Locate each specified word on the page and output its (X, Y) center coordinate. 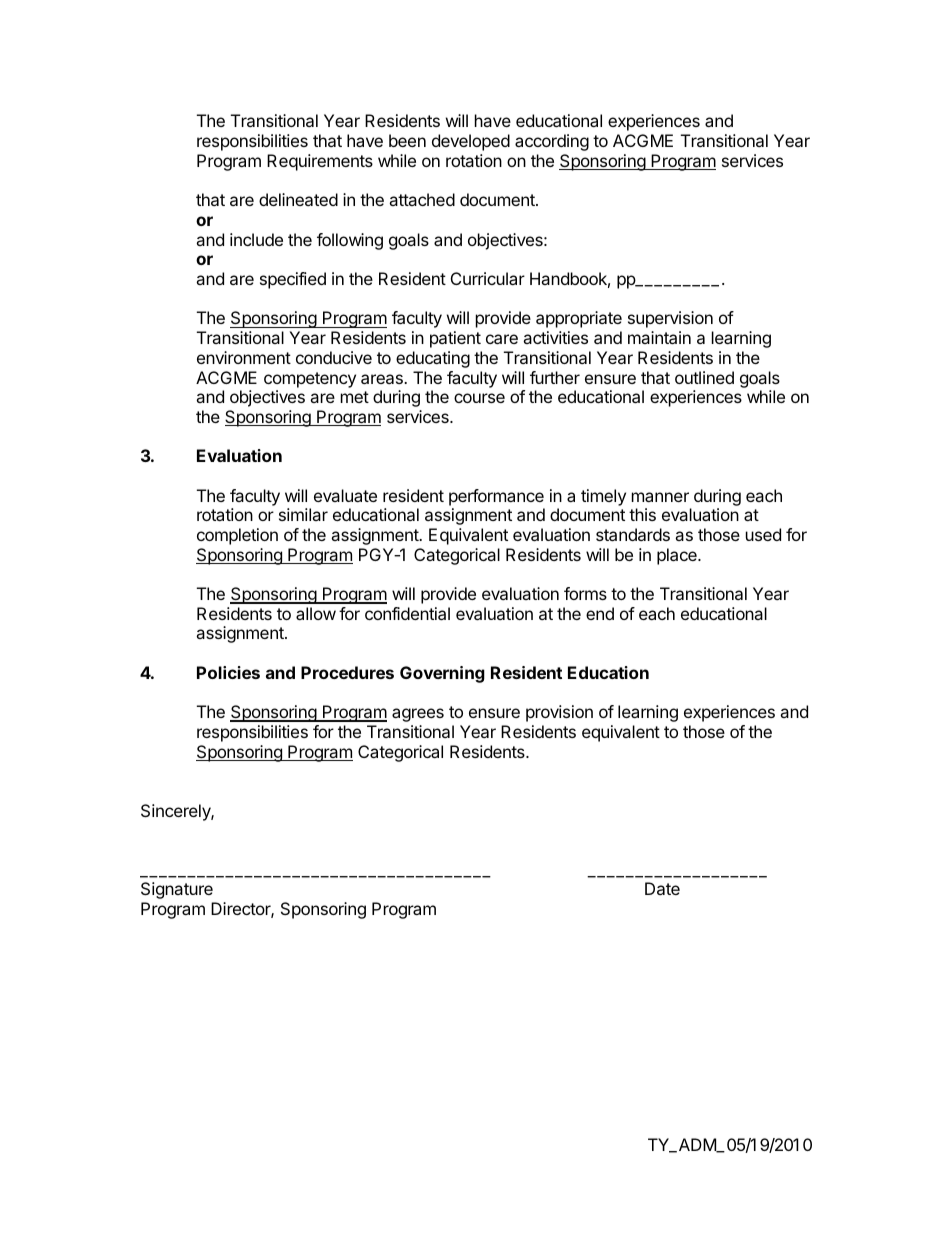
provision (559, 713)
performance (496, 497)
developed (471, 142)
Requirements (320, 162)
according (552, 142)
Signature (177, 890)
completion (237, 536)
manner (660, 497)
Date (662, 888)
